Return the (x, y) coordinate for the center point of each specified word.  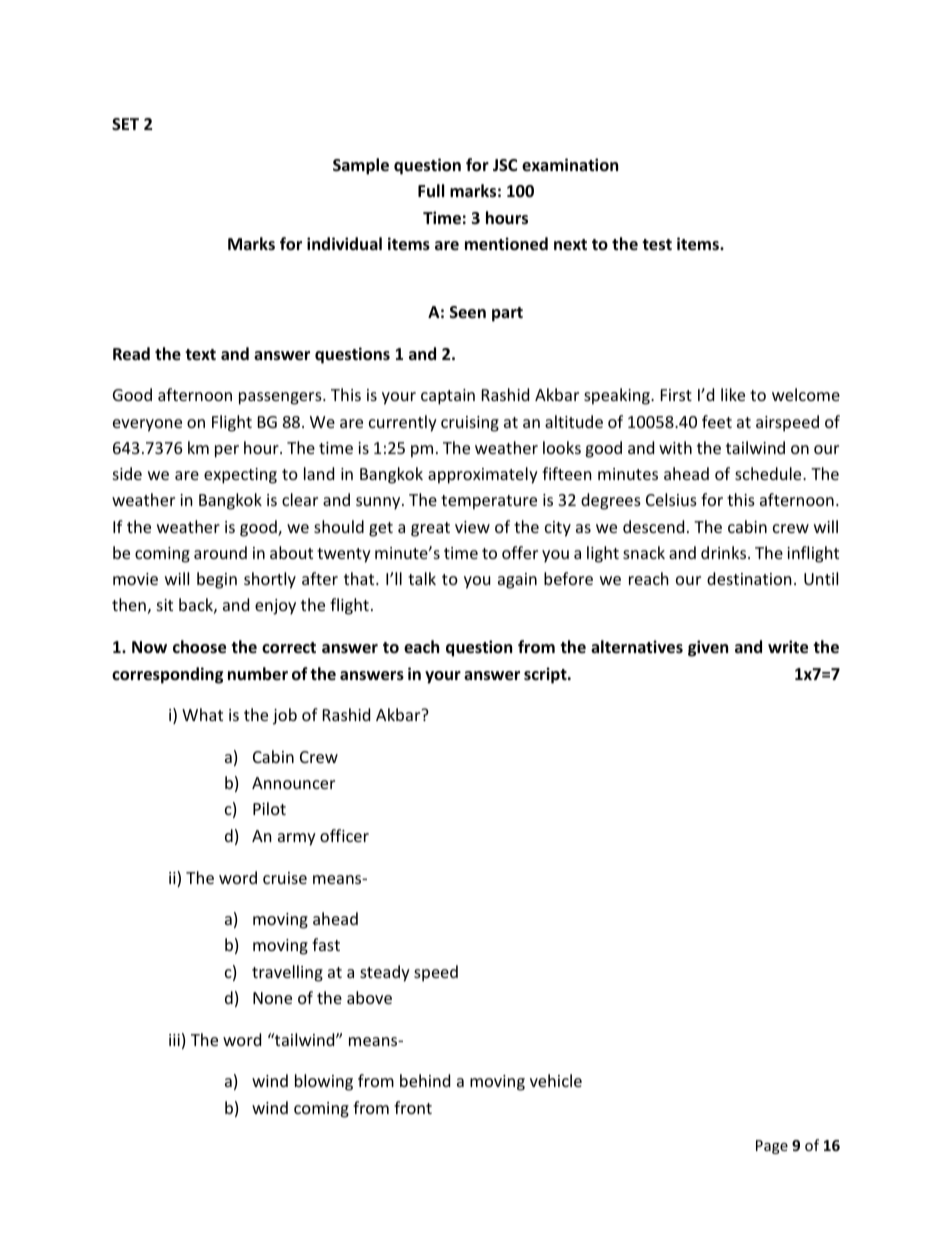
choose (199, 647)
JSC (505, 165)
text (200, 355)
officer (344, 835)
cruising (470, 424)
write (788, 647)
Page (772, 1147)
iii (174, 1040)
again (517, 581)
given (708, 648)
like (733, 394)
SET (125, 124)
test (657, 245)
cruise (285, 878)
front (413, 1107)
